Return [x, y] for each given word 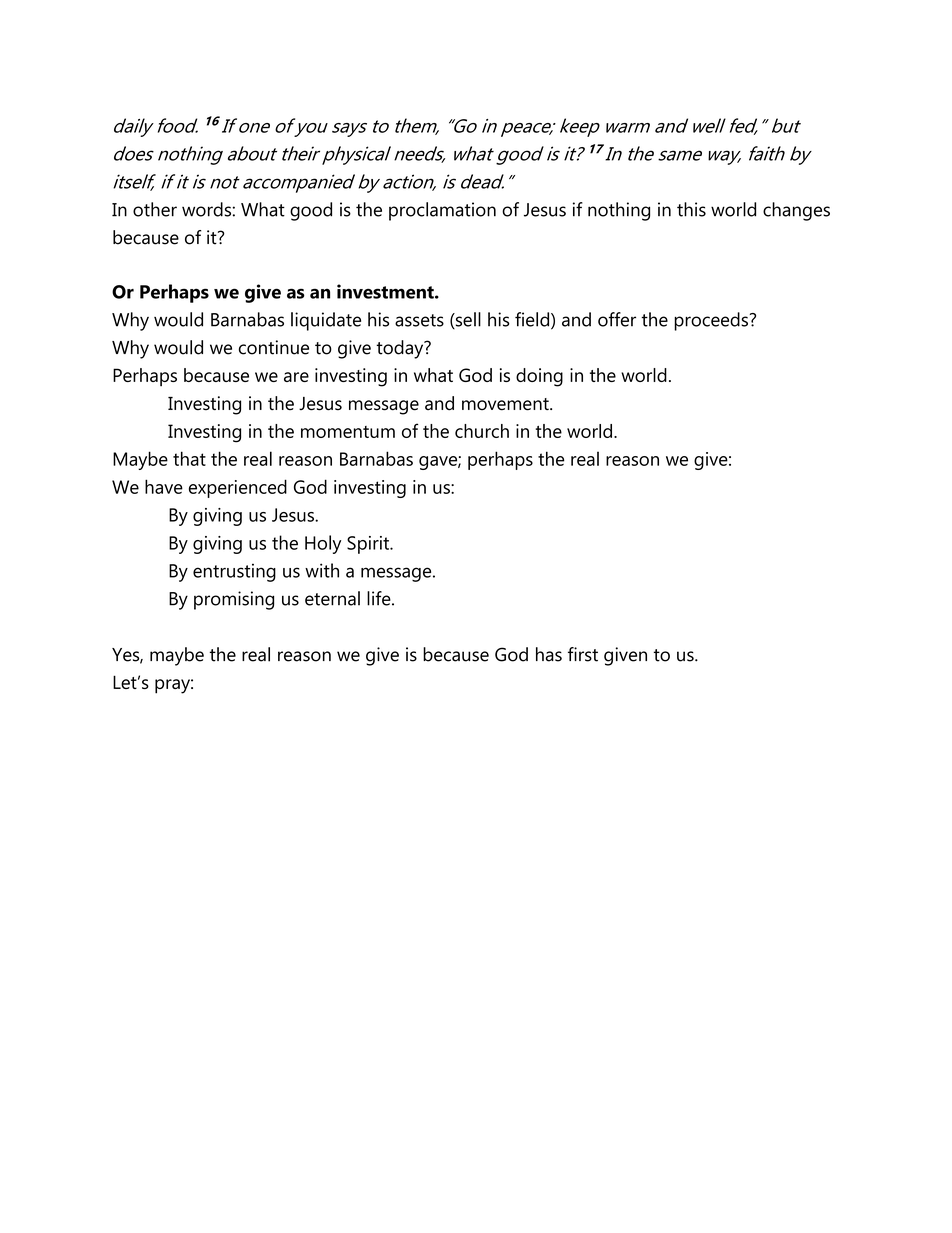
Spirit [369, 545]
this [691, 209]
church [482, 431]
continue [274, 347]
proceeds [711, 321]
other [155, 209]
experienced [238, 488]
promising [234, 600]
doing [539, 377]
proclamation [442, 211]
